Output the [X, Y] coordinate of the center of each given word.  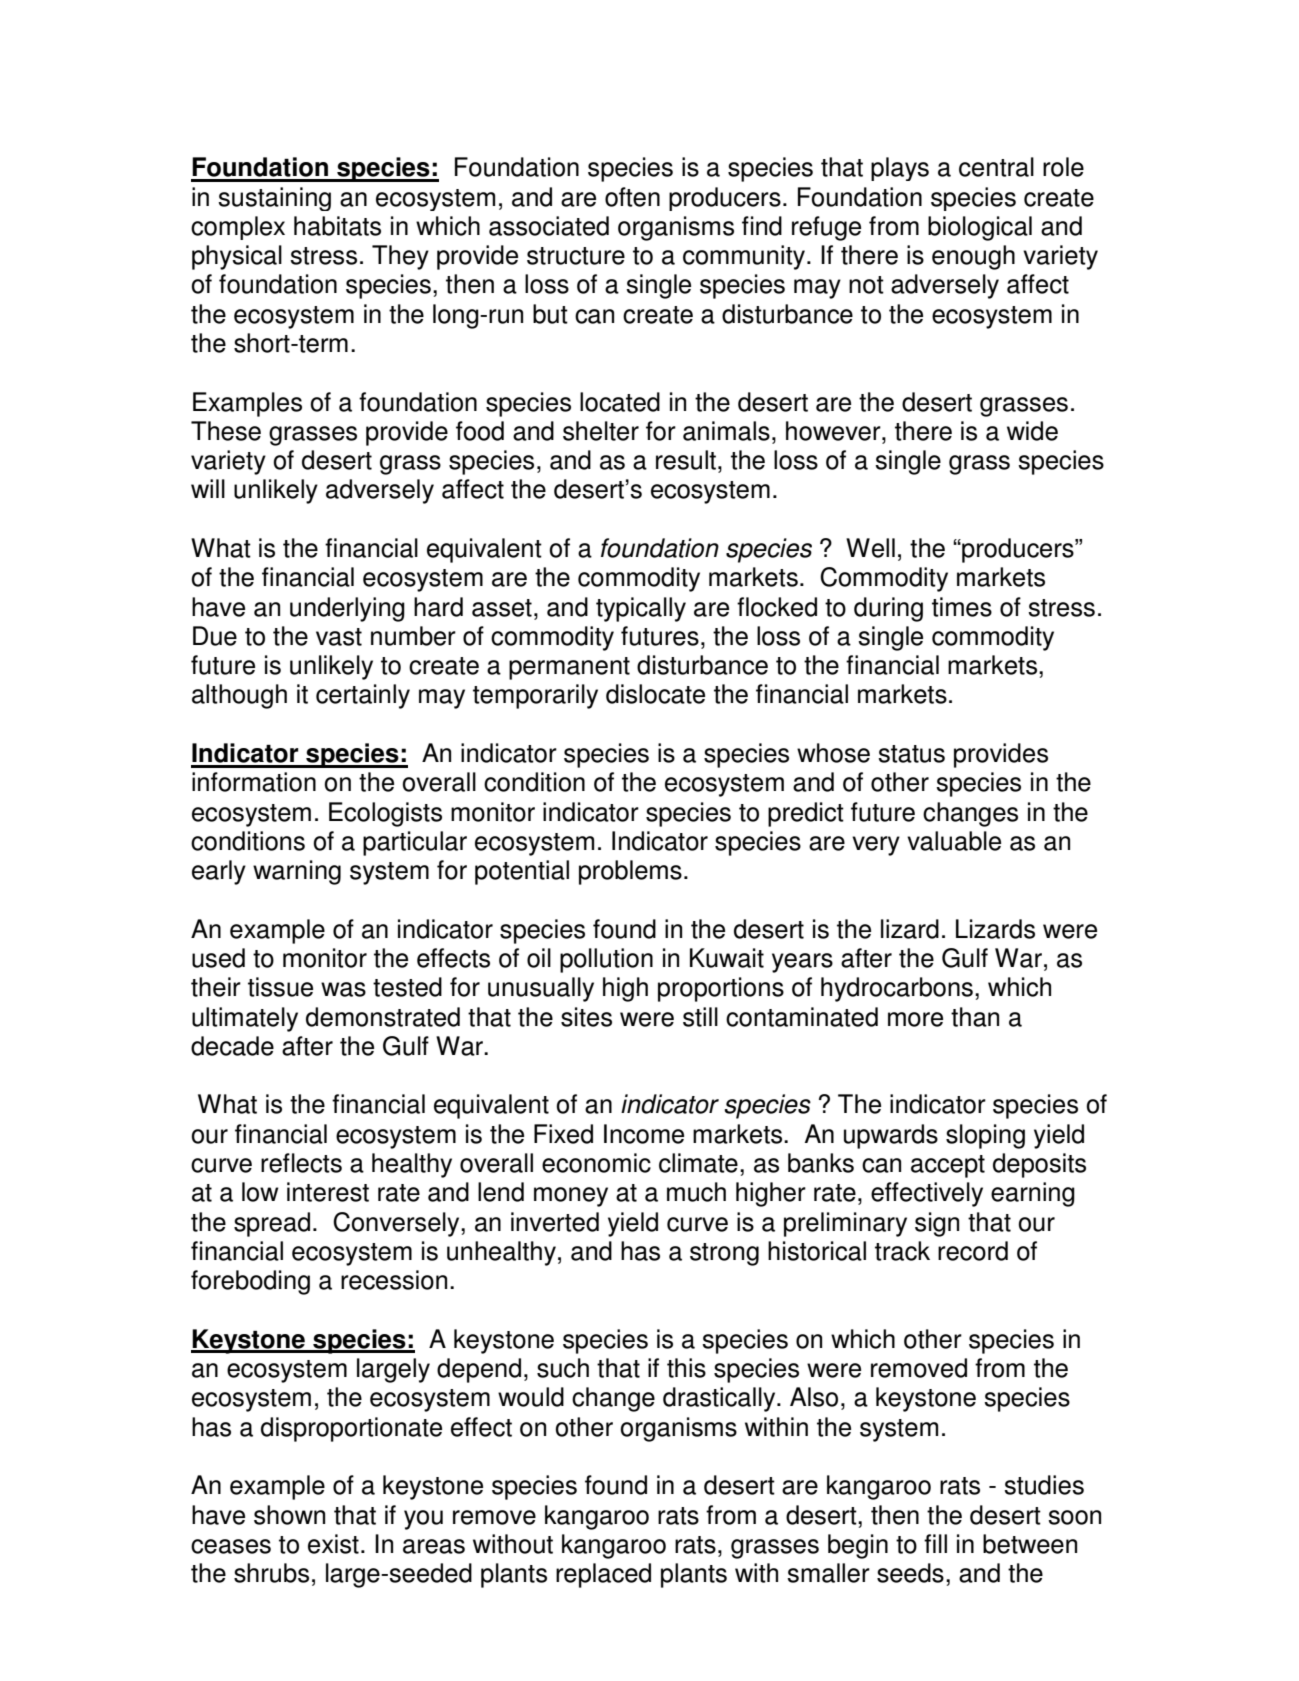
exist [333, 1544]
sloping [985, 1136]
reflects [301, 1163]
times [962, 607]
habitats [337, 226]
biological [980, 228]
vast [339, 637]
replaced [603, 1575]
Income [644, 1134]
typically [641, 609]
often [632, 197]
